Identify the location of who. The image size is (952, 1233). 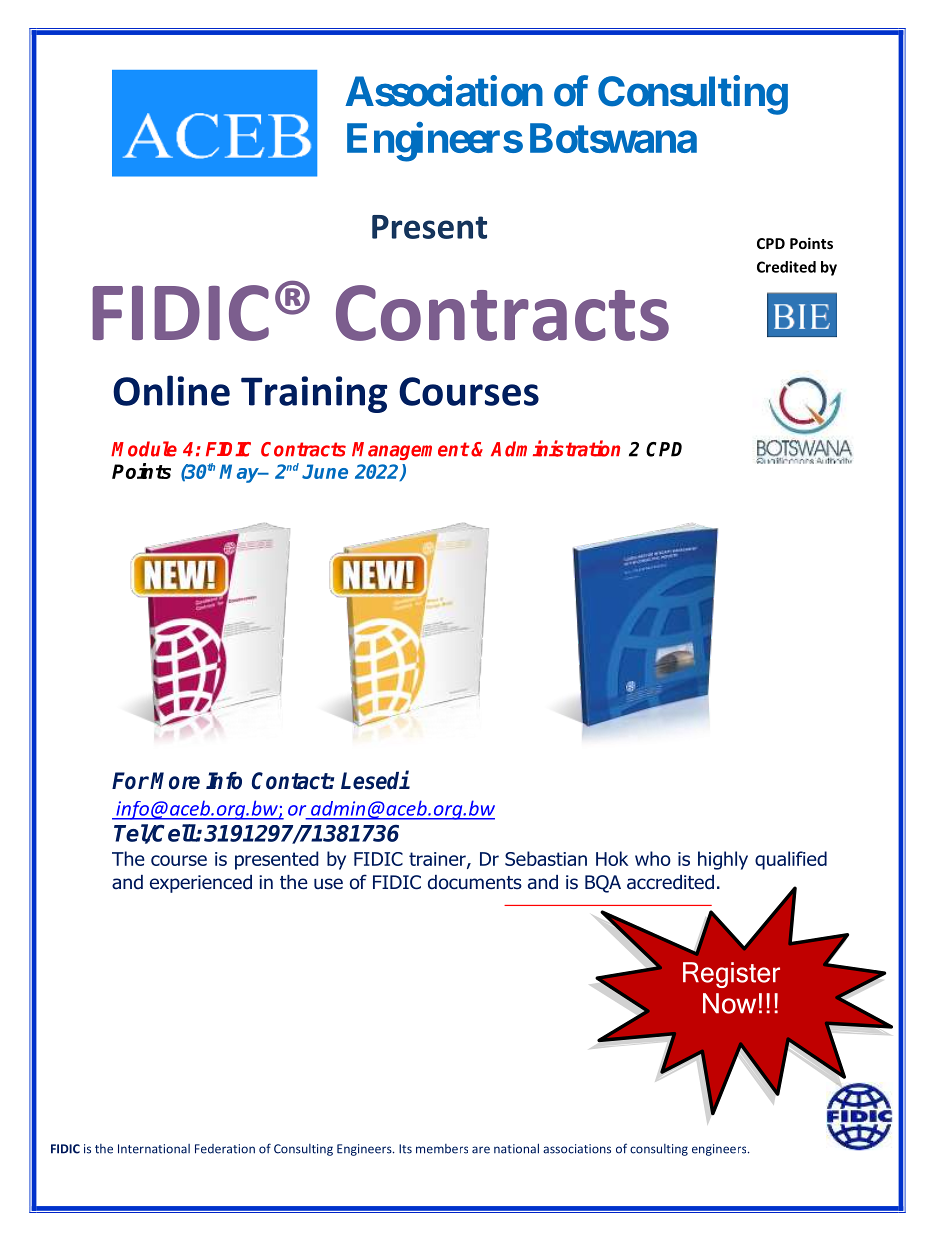
(653, 858).
